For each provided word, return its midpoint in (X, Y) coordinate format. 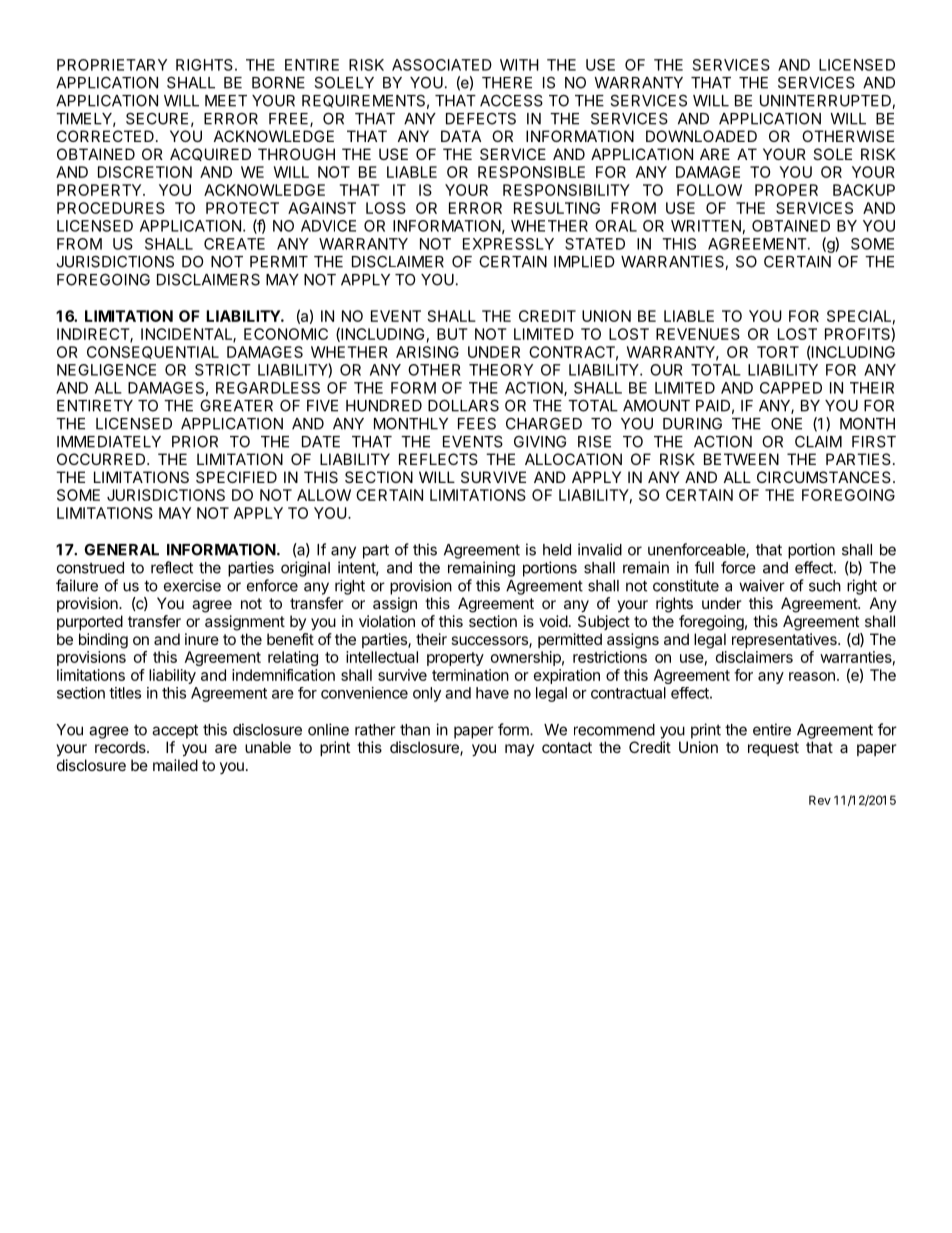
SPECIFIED (236, 477)
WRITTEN (706, 226)
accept (175, 731)
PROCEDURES (111, 208)
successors (490, 642)
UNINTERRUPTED (826, 102)
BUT (452, 334)
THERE (507, 83)
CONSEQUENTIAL (153, 352)
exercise (192, 585)
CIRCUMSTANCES (824, 477)
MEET (226, 101)
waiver (762, 585)
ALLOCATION (573, 459)
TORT (778, 352)
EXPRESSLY (508, 244)
